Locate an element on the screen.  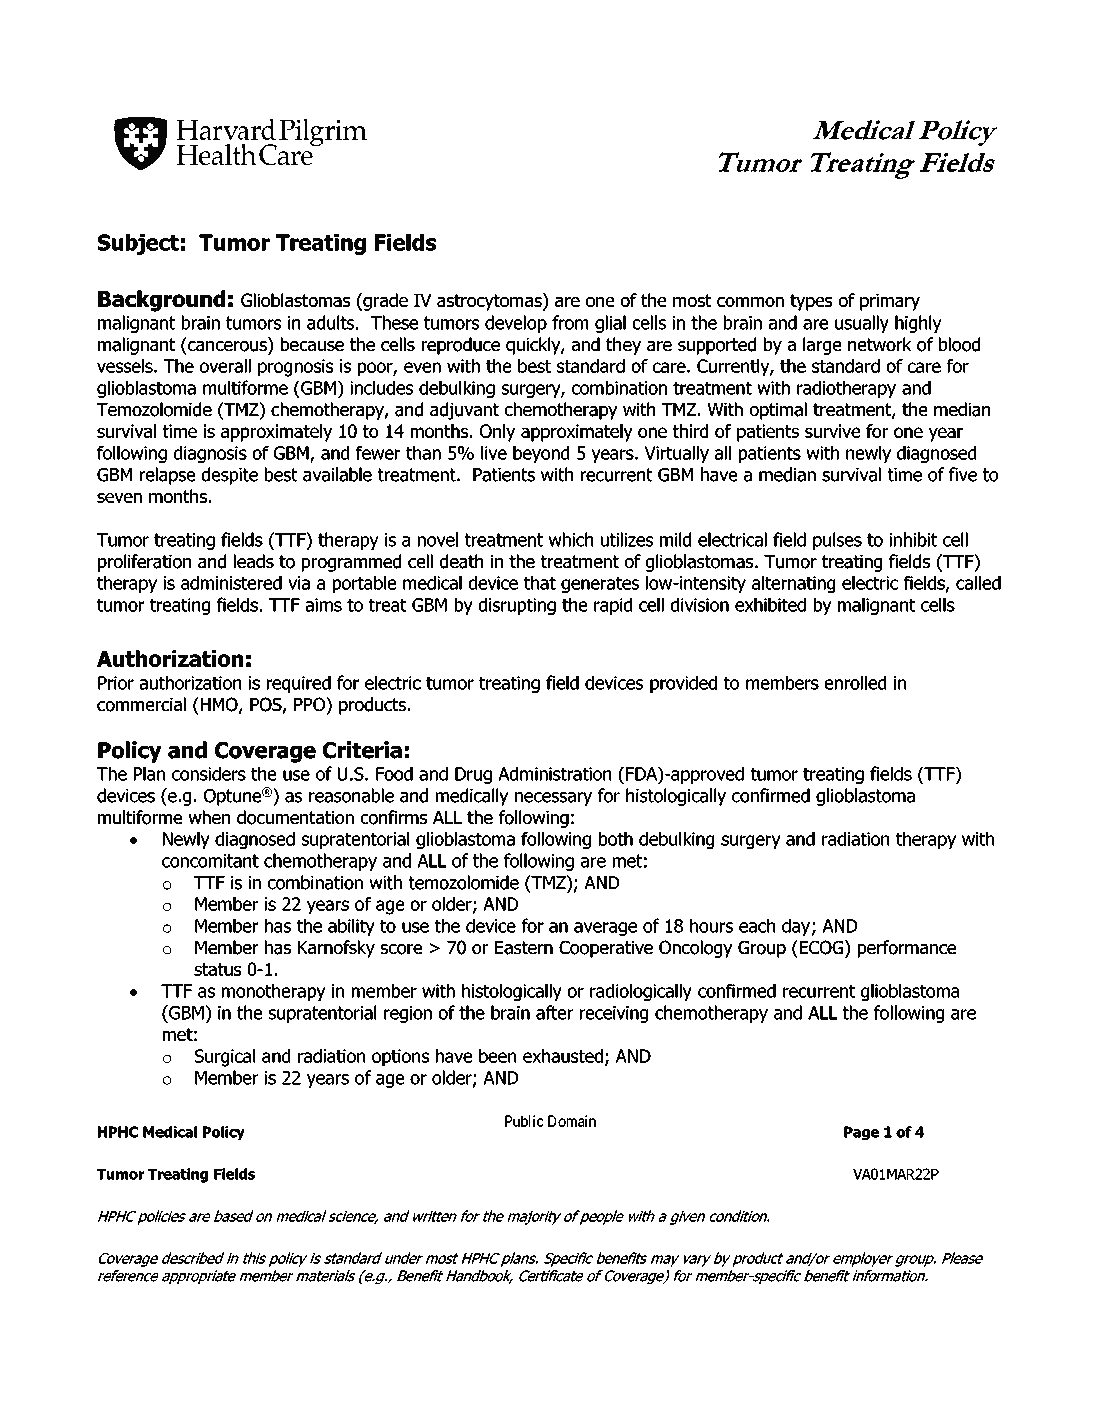
Public is located at coordinates (524, 1121).
